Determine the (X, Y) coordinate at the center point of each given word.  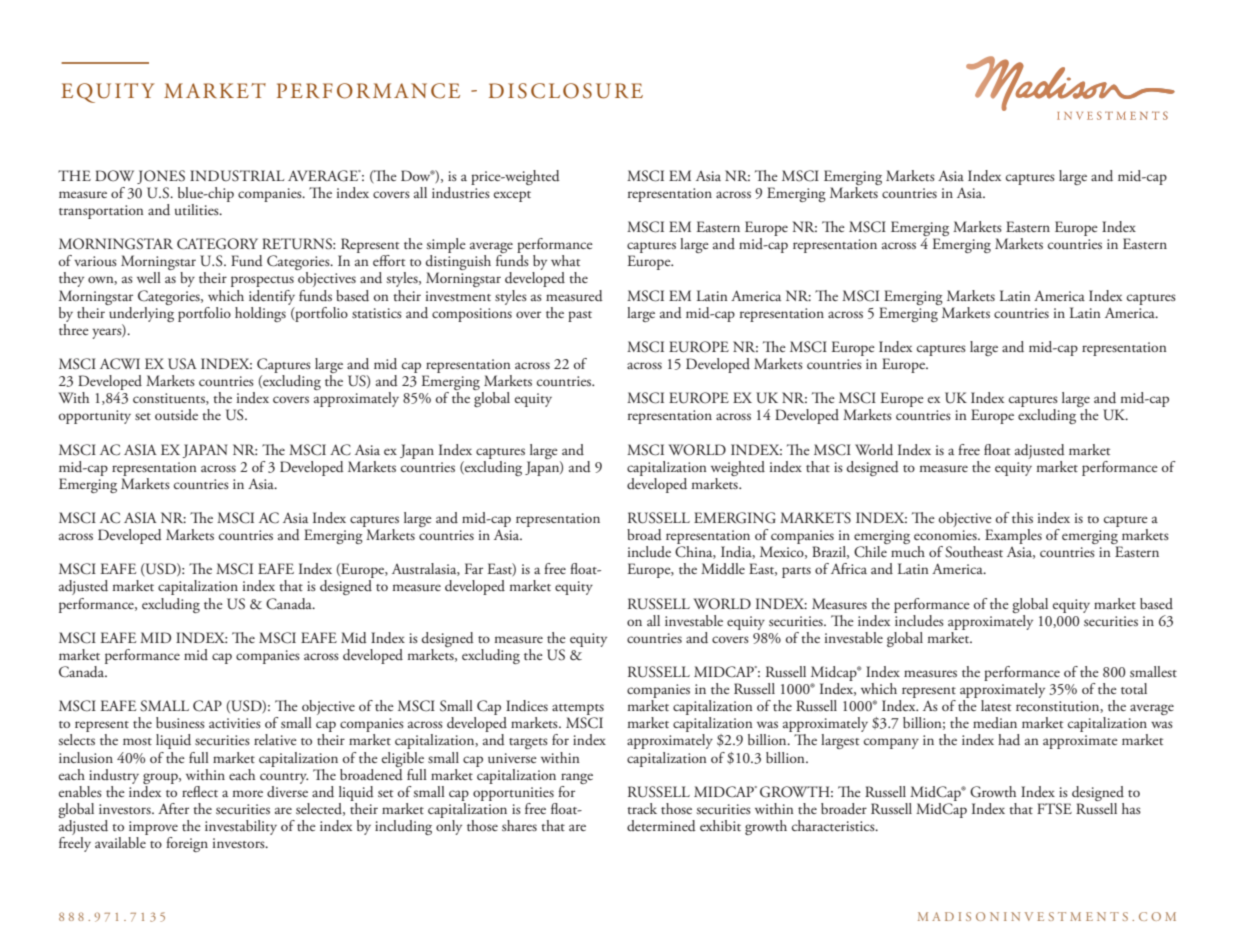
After (173, 808)
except (512, 196)
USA (182, 364)
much (908, 551)
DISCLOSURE (566, 91)
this (1022, 517)
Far (474, 568)
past (580, 316)
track (642, 808)
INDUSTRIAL (237, 176)
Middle (723, 568)
